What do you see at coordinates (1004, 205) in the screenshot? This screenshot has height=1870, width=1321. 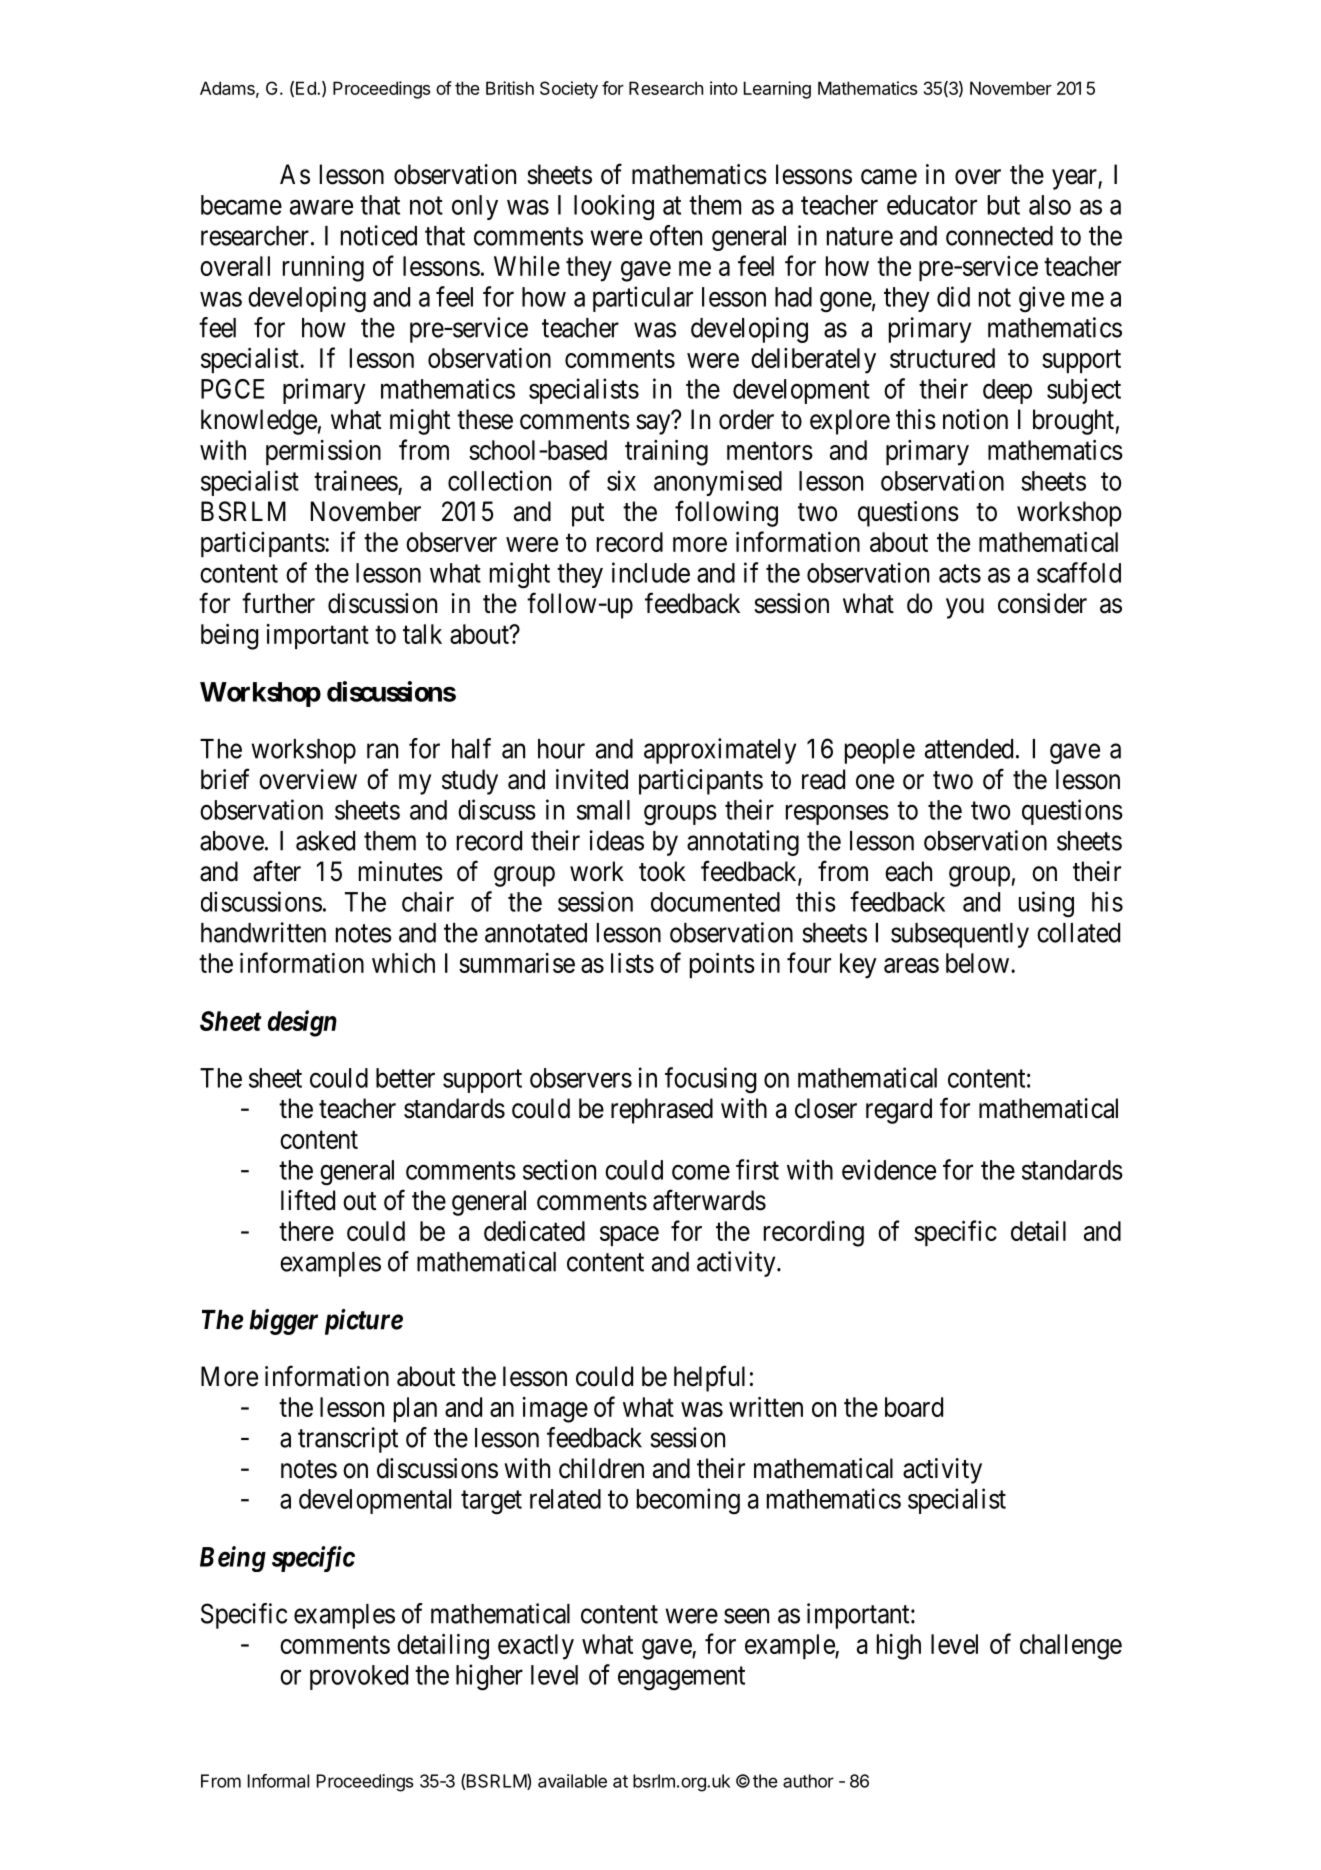 I see `but` at bounding box center [1004, 205].
